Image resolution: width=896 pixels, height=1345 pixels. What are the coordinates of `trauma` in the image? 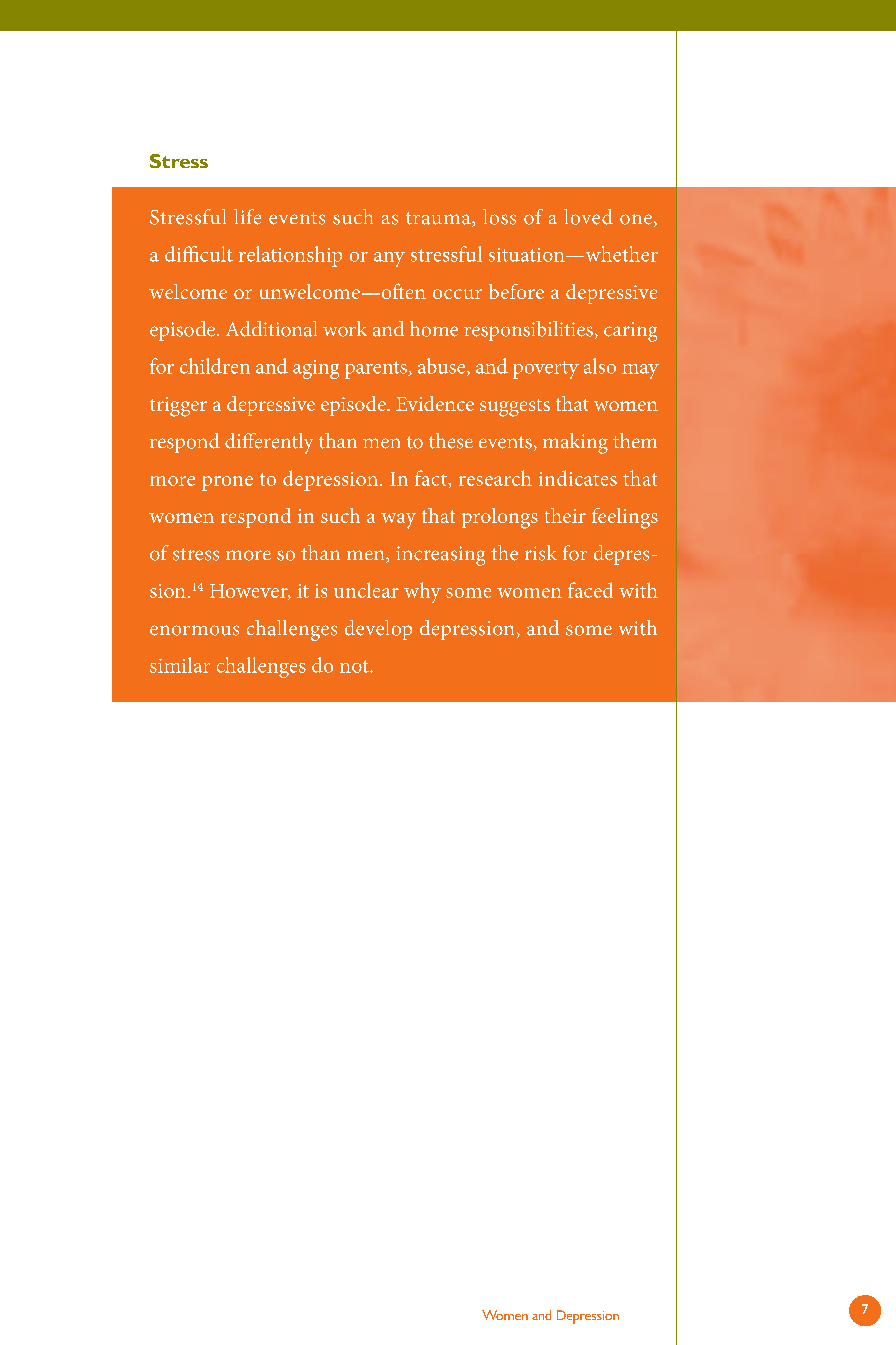 It's located at (439, 219).
